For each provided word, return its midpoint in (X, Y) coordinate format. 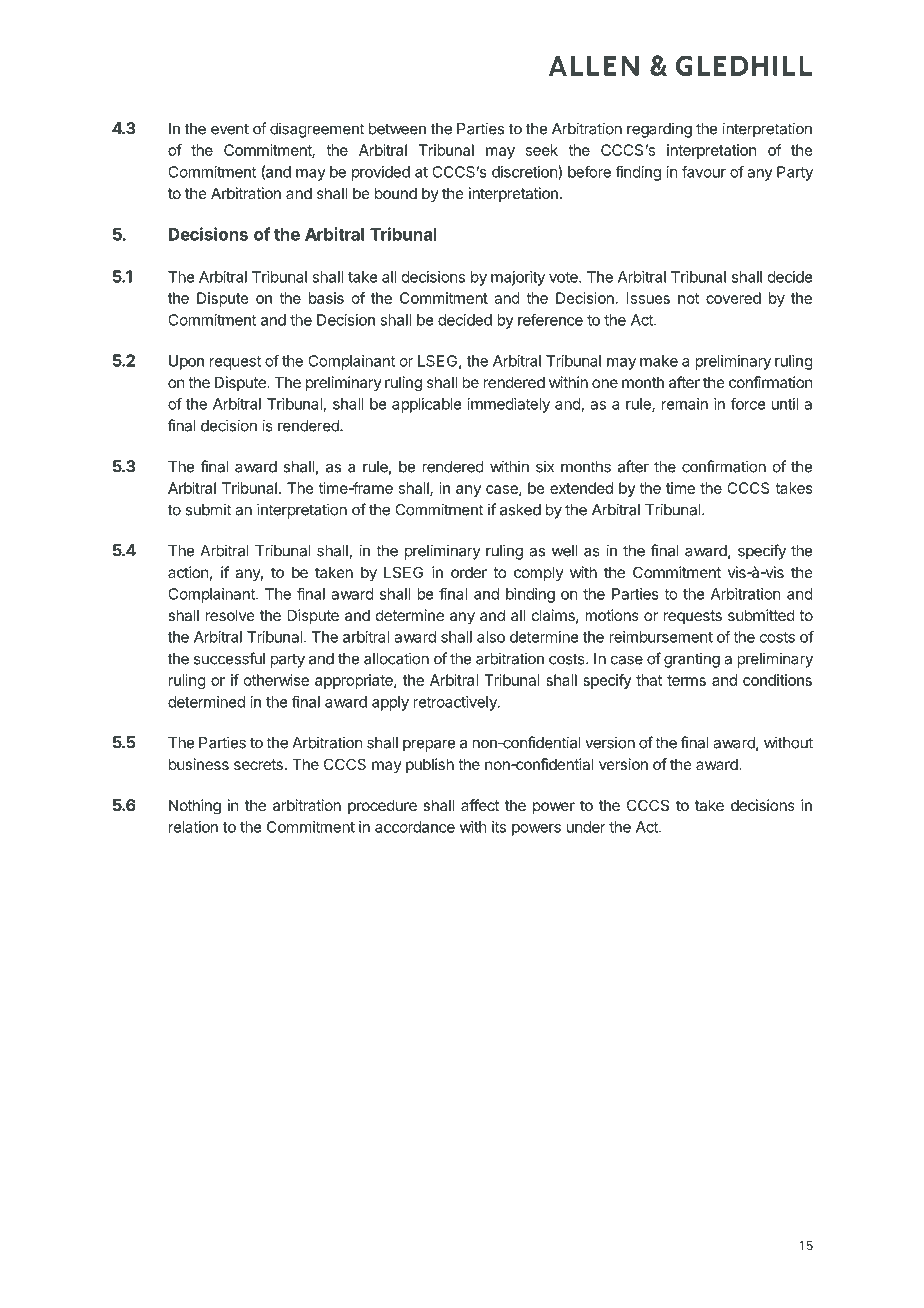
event (230, 129)
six (545, 466)
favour (704, 171)
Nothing (195, 807)
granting (692, 660)
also (491, 637)
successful (229, 658)
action (188, 572)
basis (326, 298)
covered (733, 298)
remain (685, 404)
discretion (525, 172)
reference (550, 319)
